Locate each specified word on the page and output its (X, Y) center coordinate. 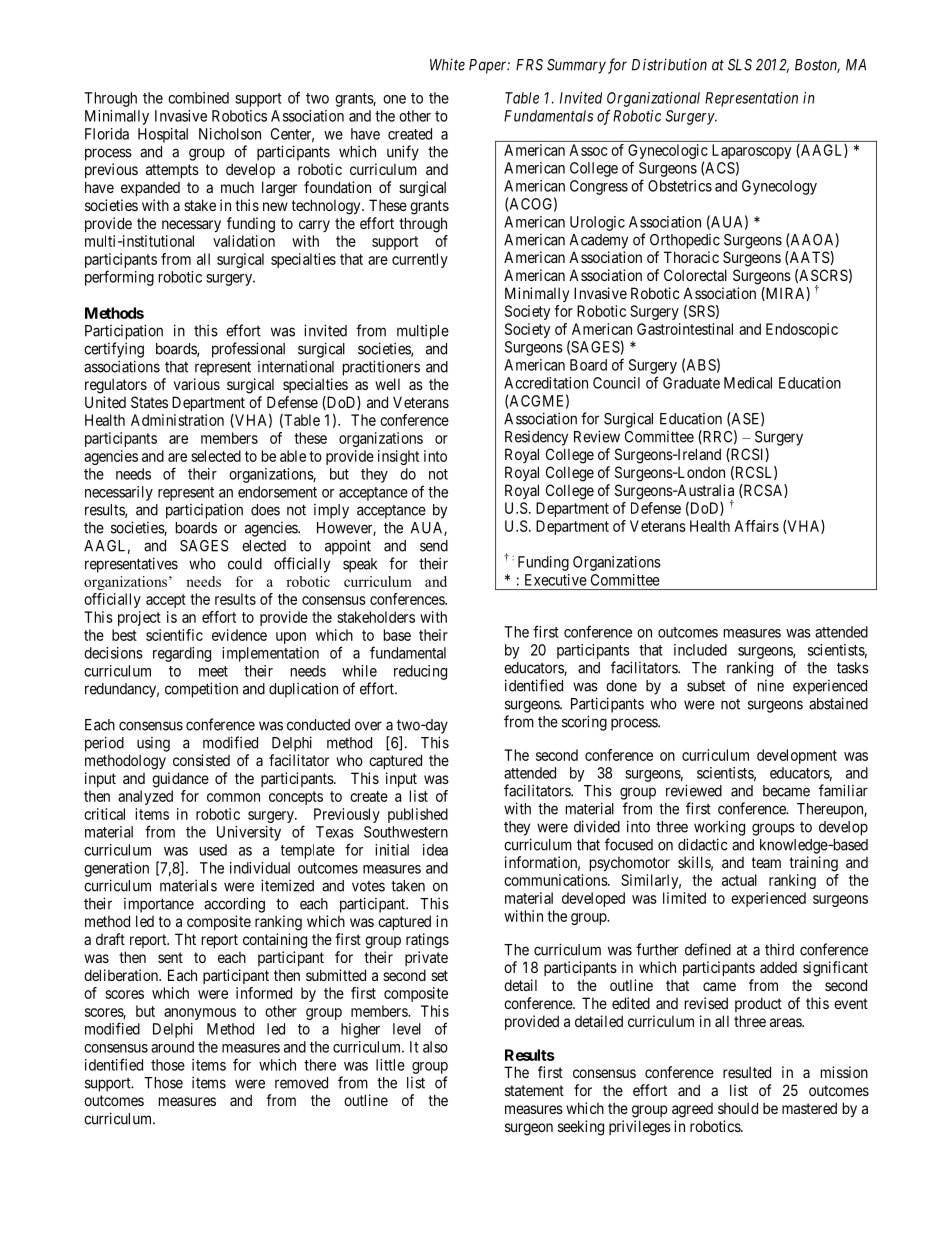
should (738, 1108)
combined (198, 98)
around (172, 1047)
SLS (740, 65)
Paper (489, 66)
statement (534, 1090)
